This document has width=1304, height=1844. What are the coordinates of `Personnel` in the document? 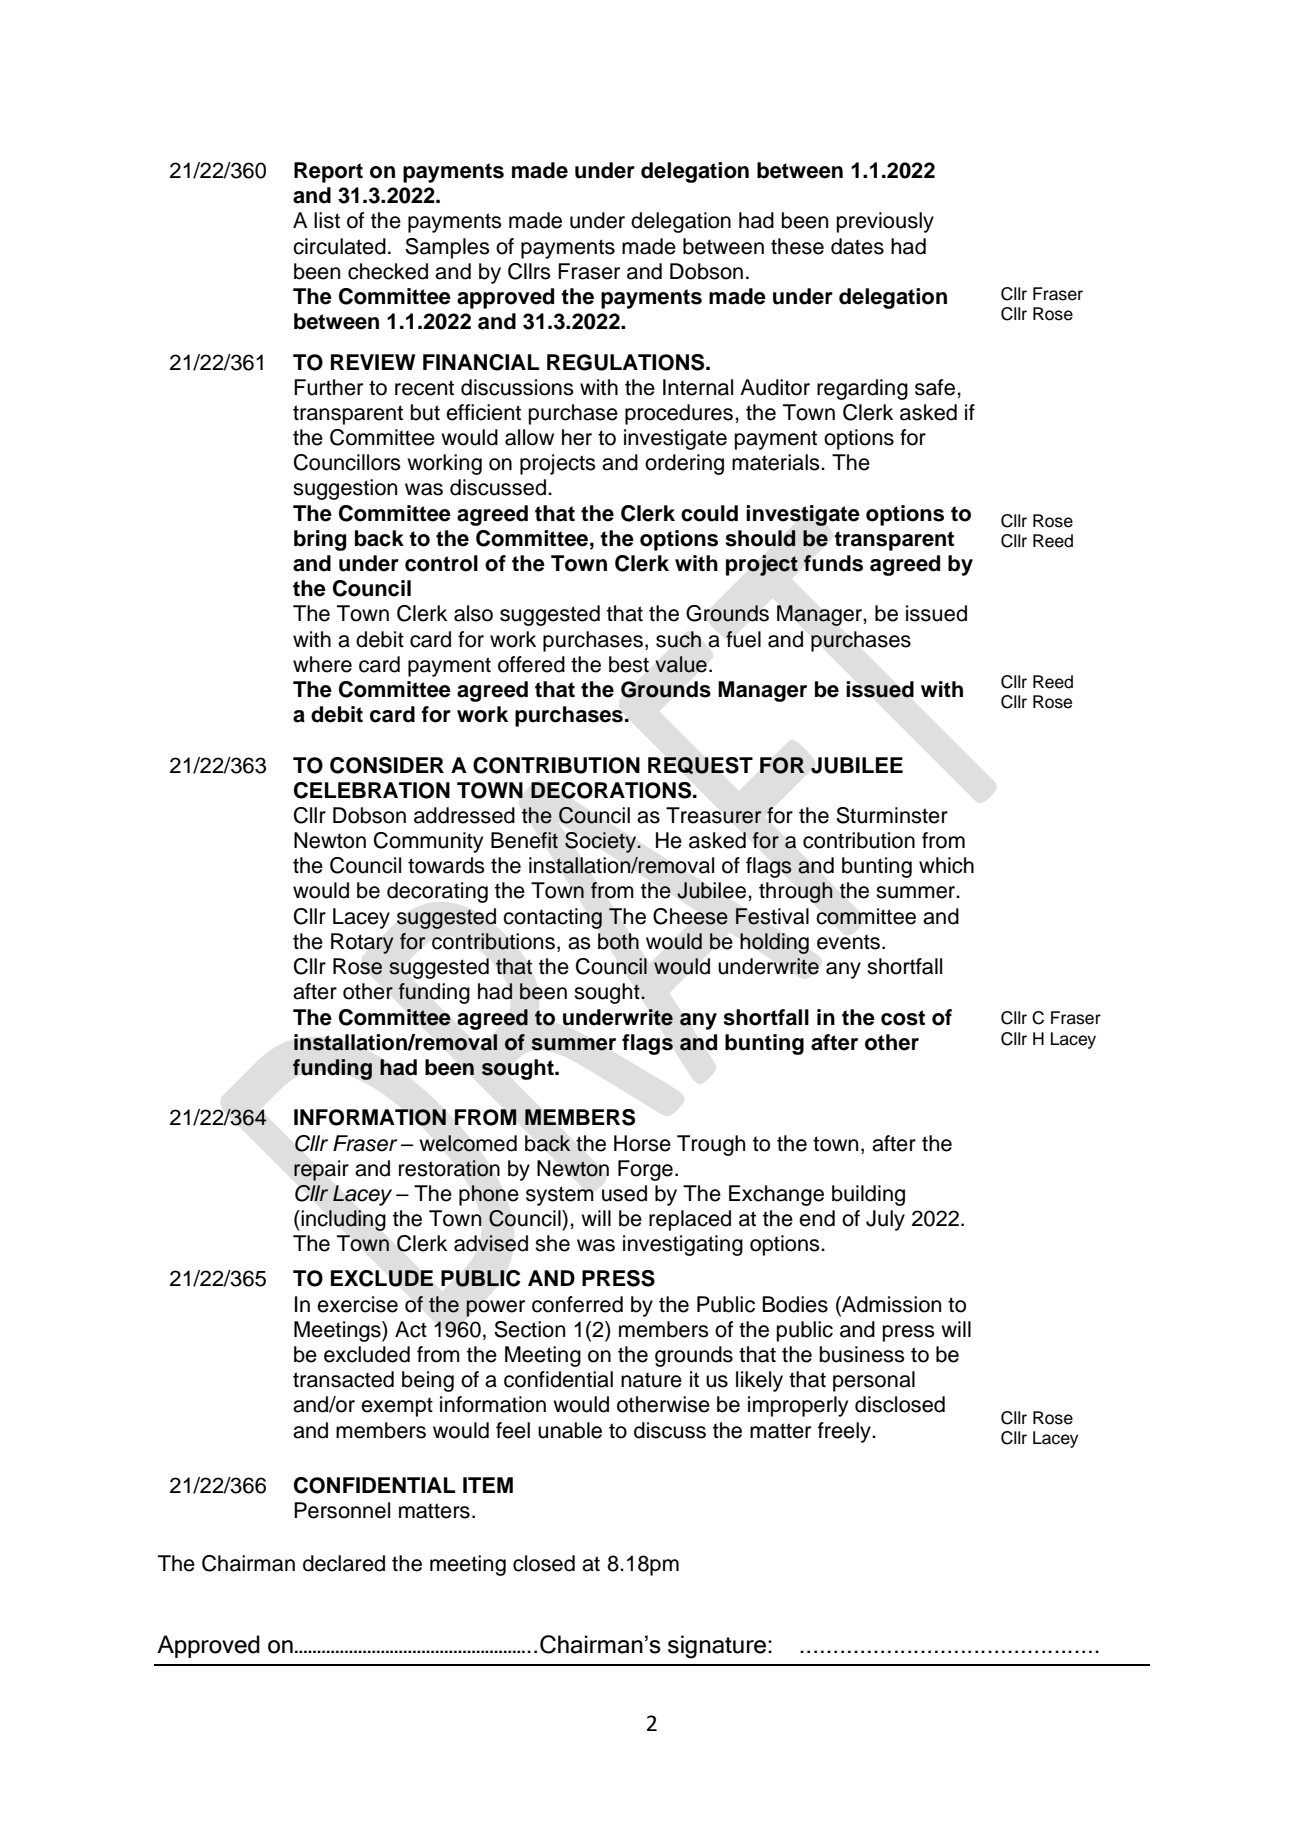 It's located at (342, 1510).
